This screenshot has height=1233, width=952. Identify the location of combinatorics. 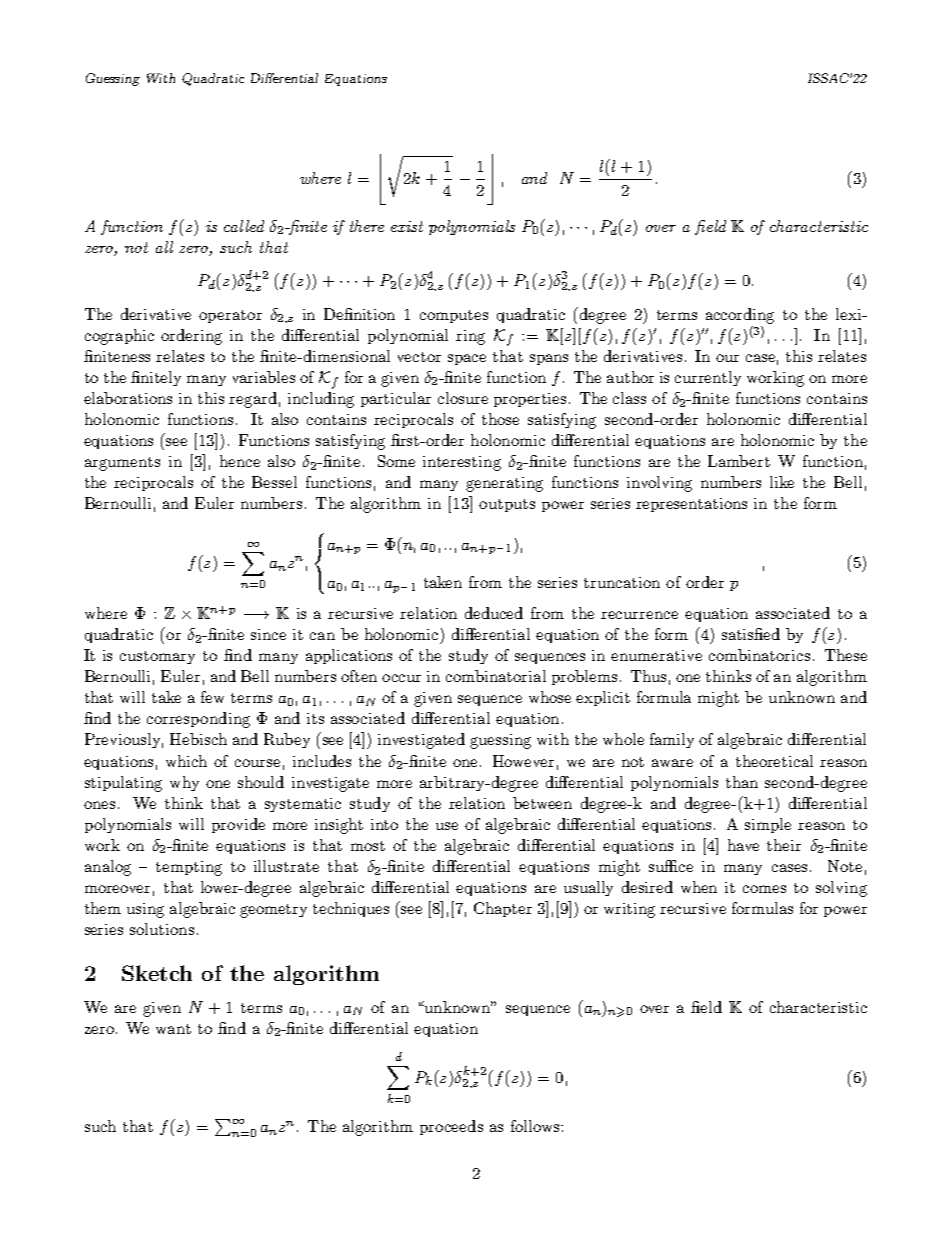
(759, 655).
